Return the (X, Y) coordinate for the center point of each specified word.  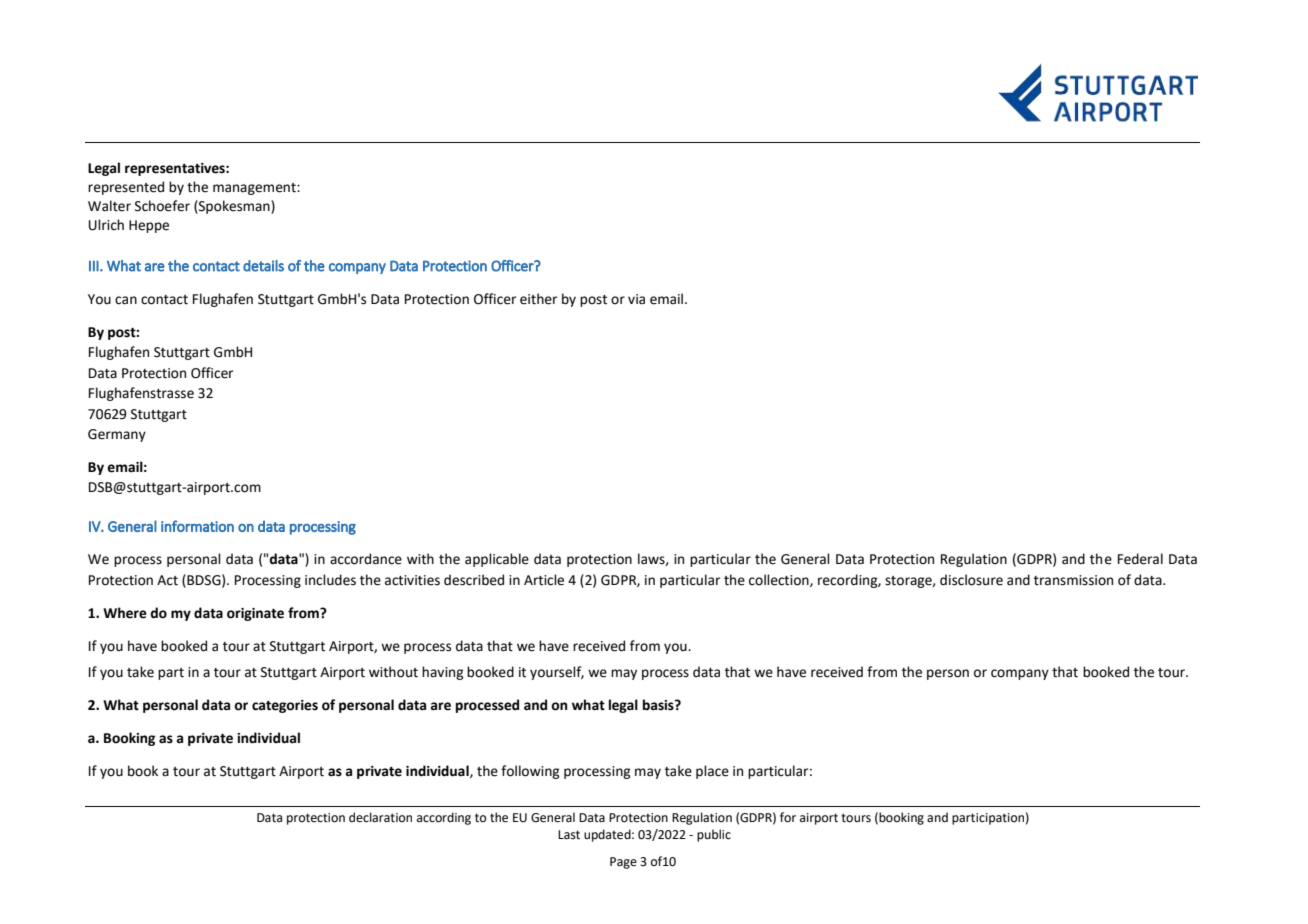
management (255, 189)
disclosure (971, 580)
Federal (1140, 559)
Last (569, 835)
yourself (557, 673)
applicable (497, 560)
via (636, 299)
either (538, 299)
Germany (117, 435)
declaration (380, 817)
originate (255, 614)
